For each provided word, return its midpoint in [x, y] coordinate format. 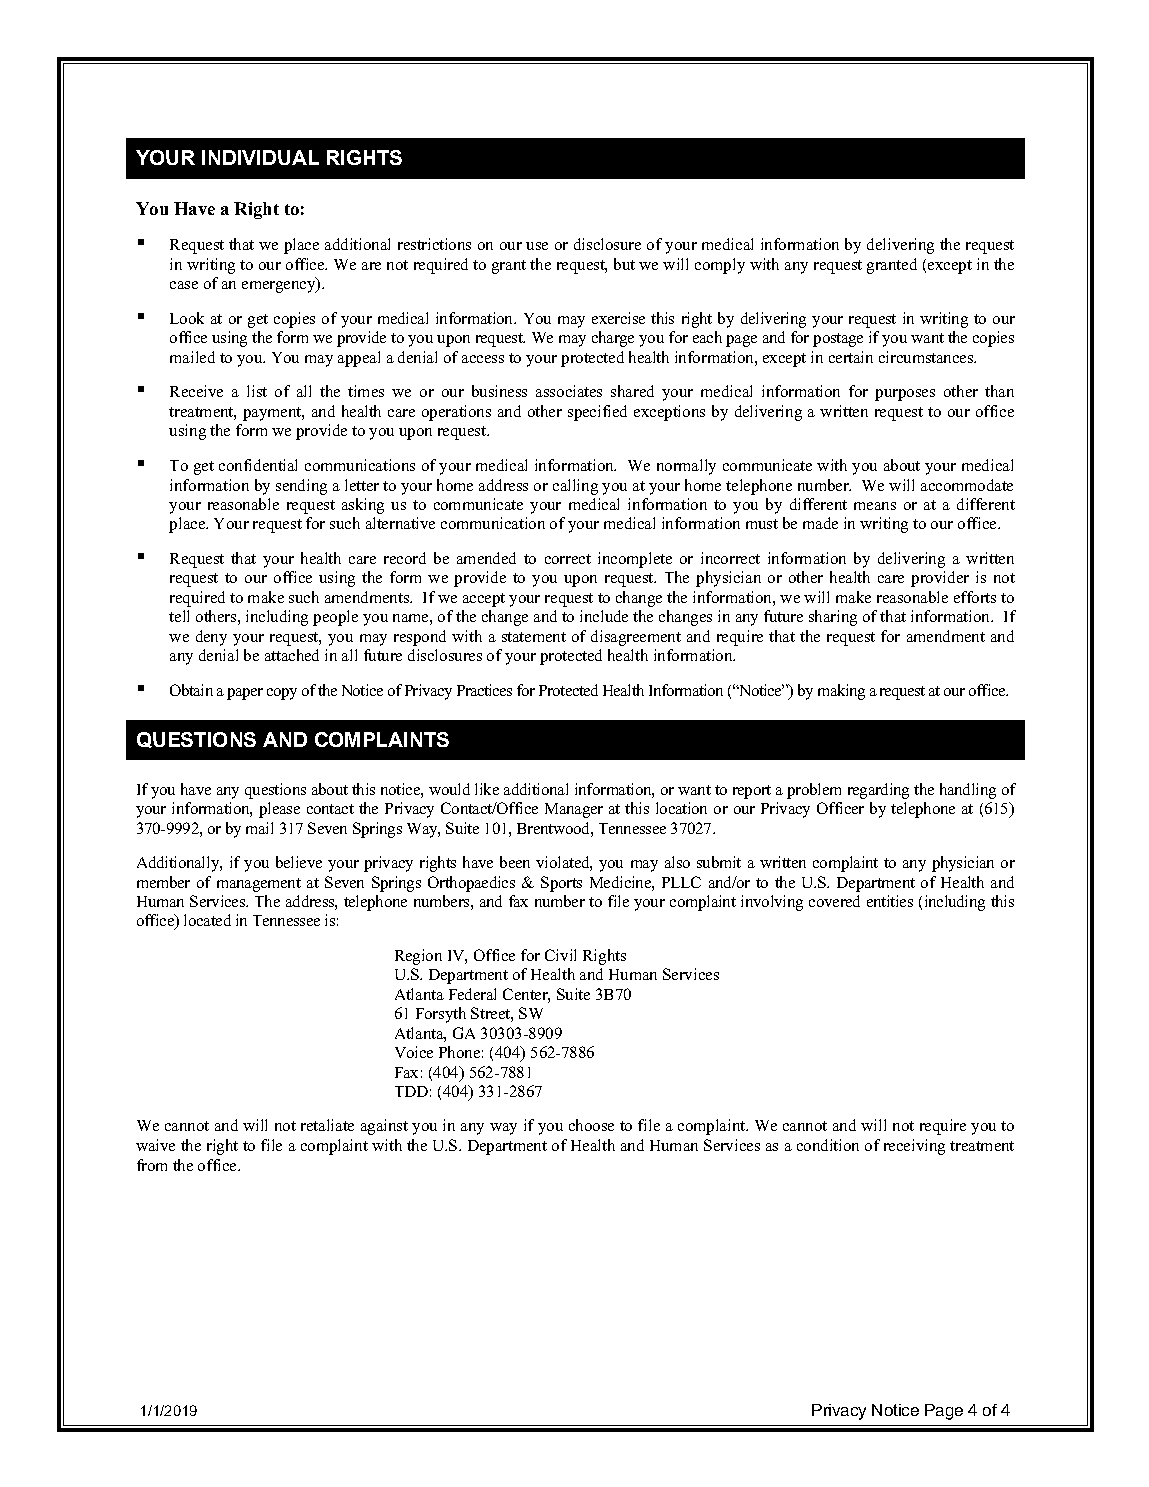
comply [720, 266]
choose [591, 1125]
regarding [878, 791]
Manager [574, 810]
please [279, 810]
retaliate [327, 1125]
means [875, 506]
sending [301, 487]
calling [575, 487]
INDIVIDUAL [260, 157]
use [537, 246]
